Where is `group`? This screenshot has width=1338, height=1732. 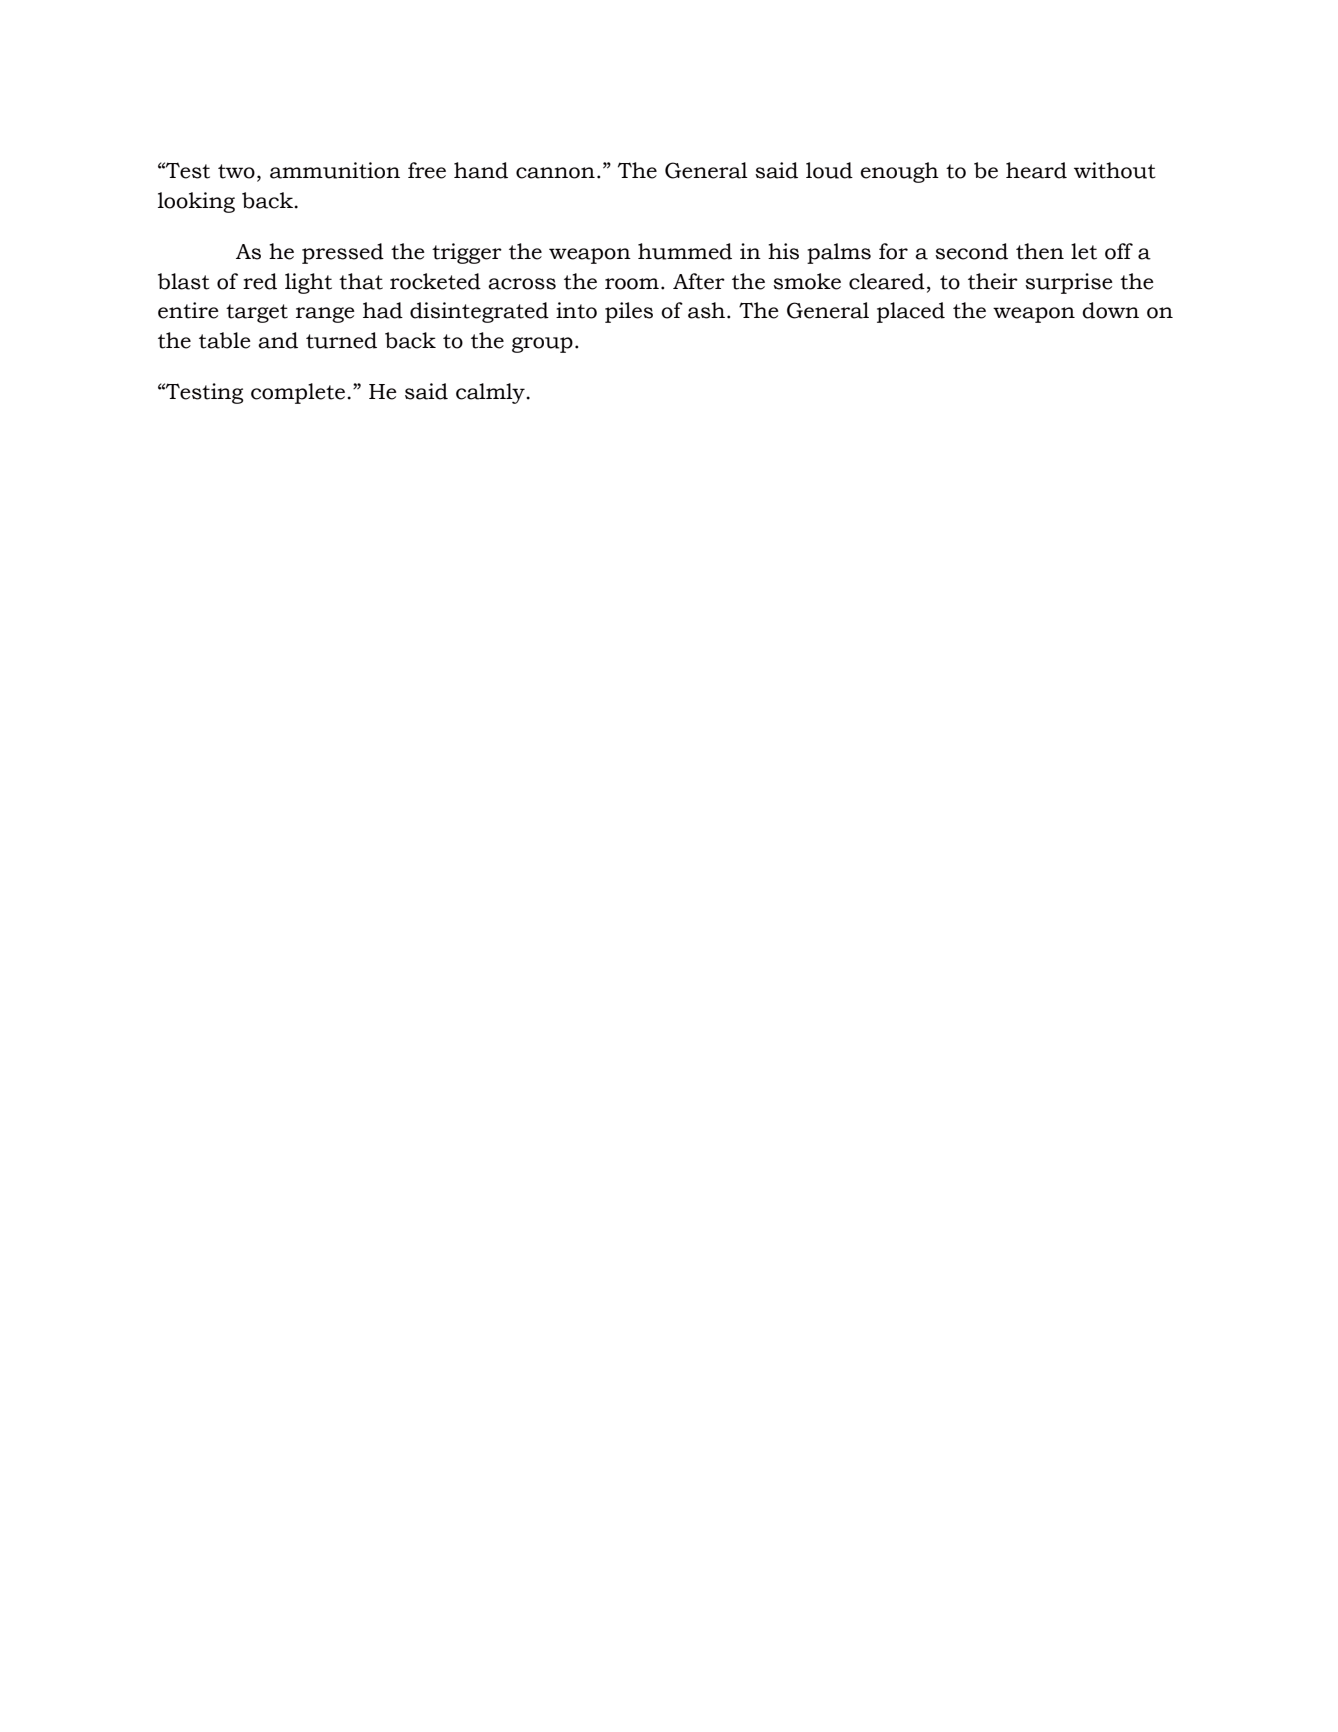 group is located at coordinates (542, 345).
